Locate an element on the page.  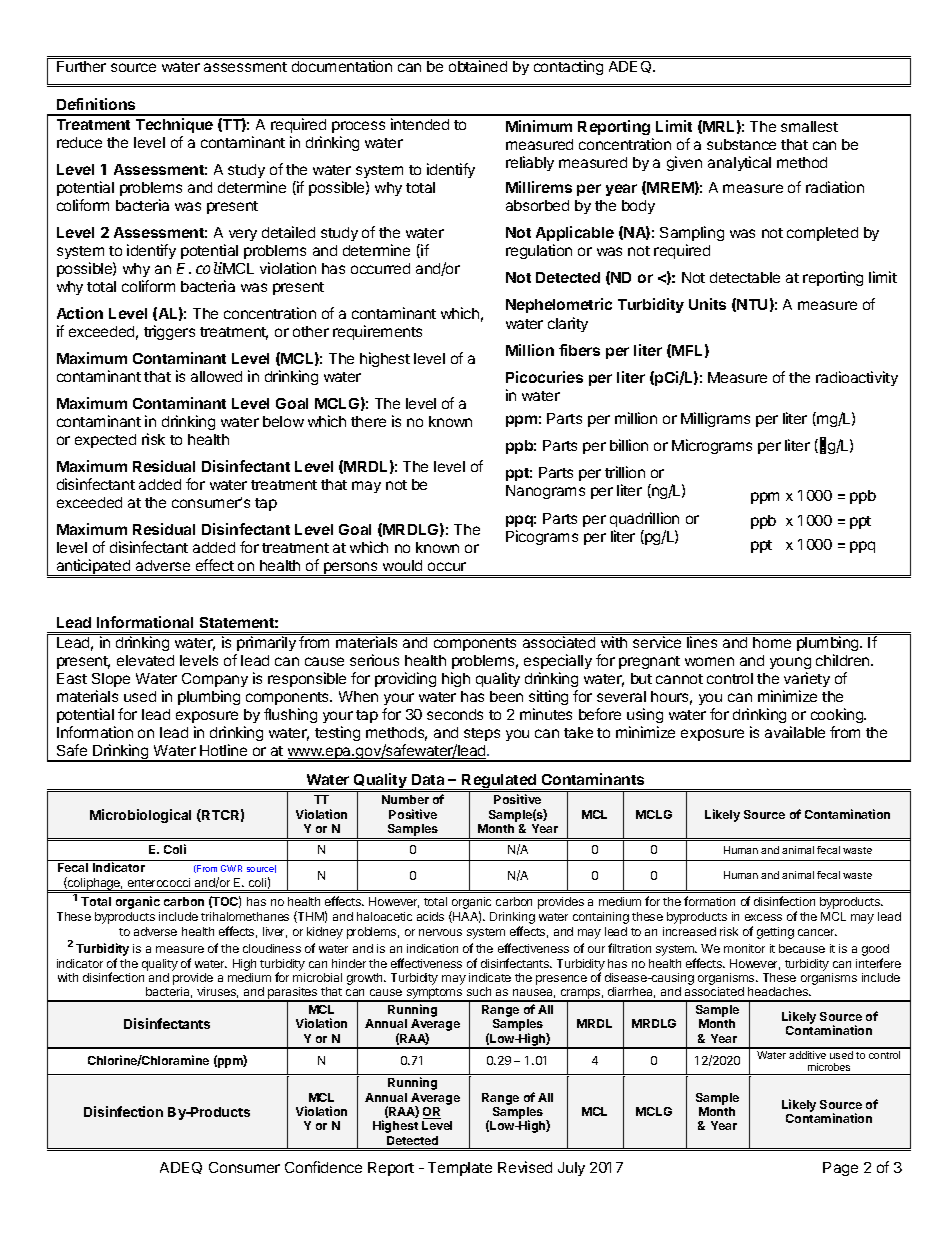
steps is located at coordinates (482, 734).
